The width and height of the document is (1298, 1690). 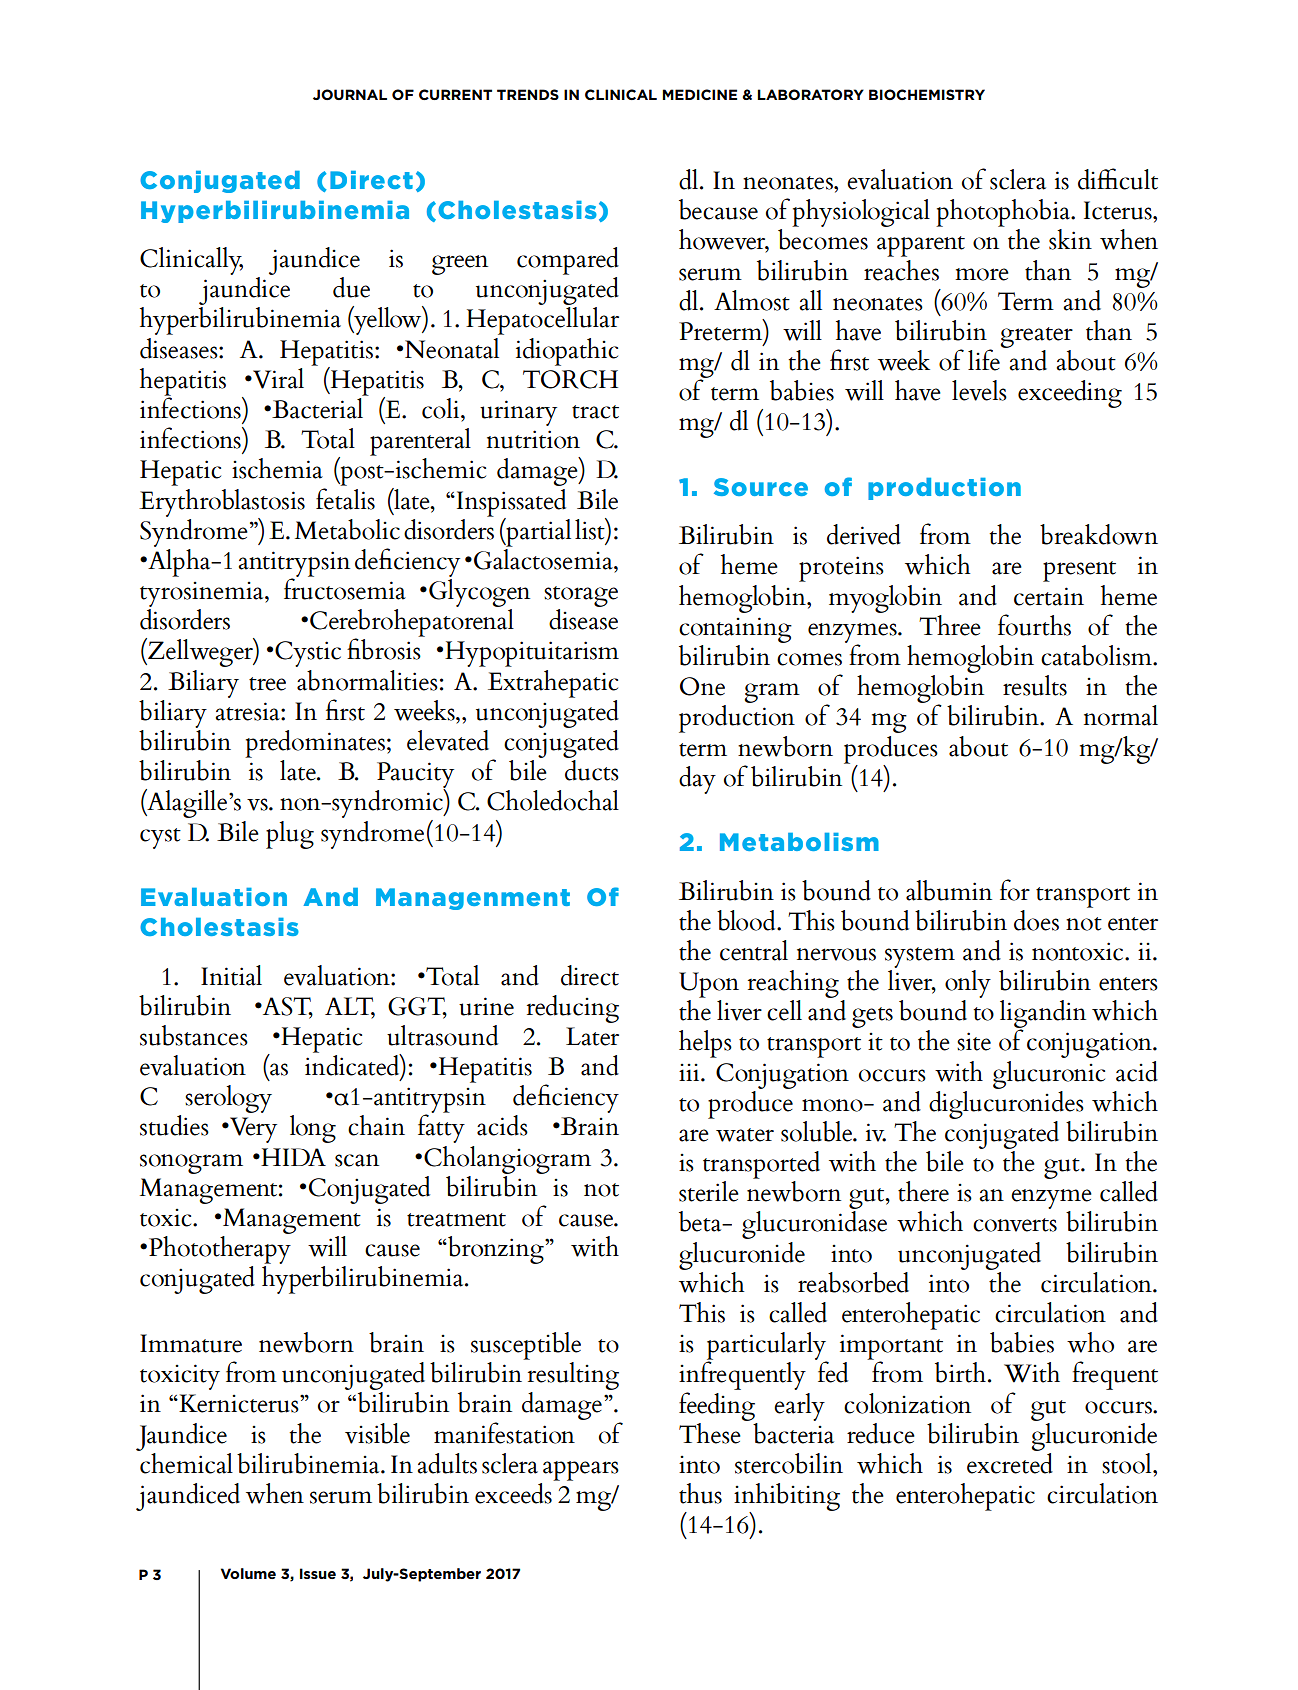 I want to click on for, so click(x=1015, y=890).
